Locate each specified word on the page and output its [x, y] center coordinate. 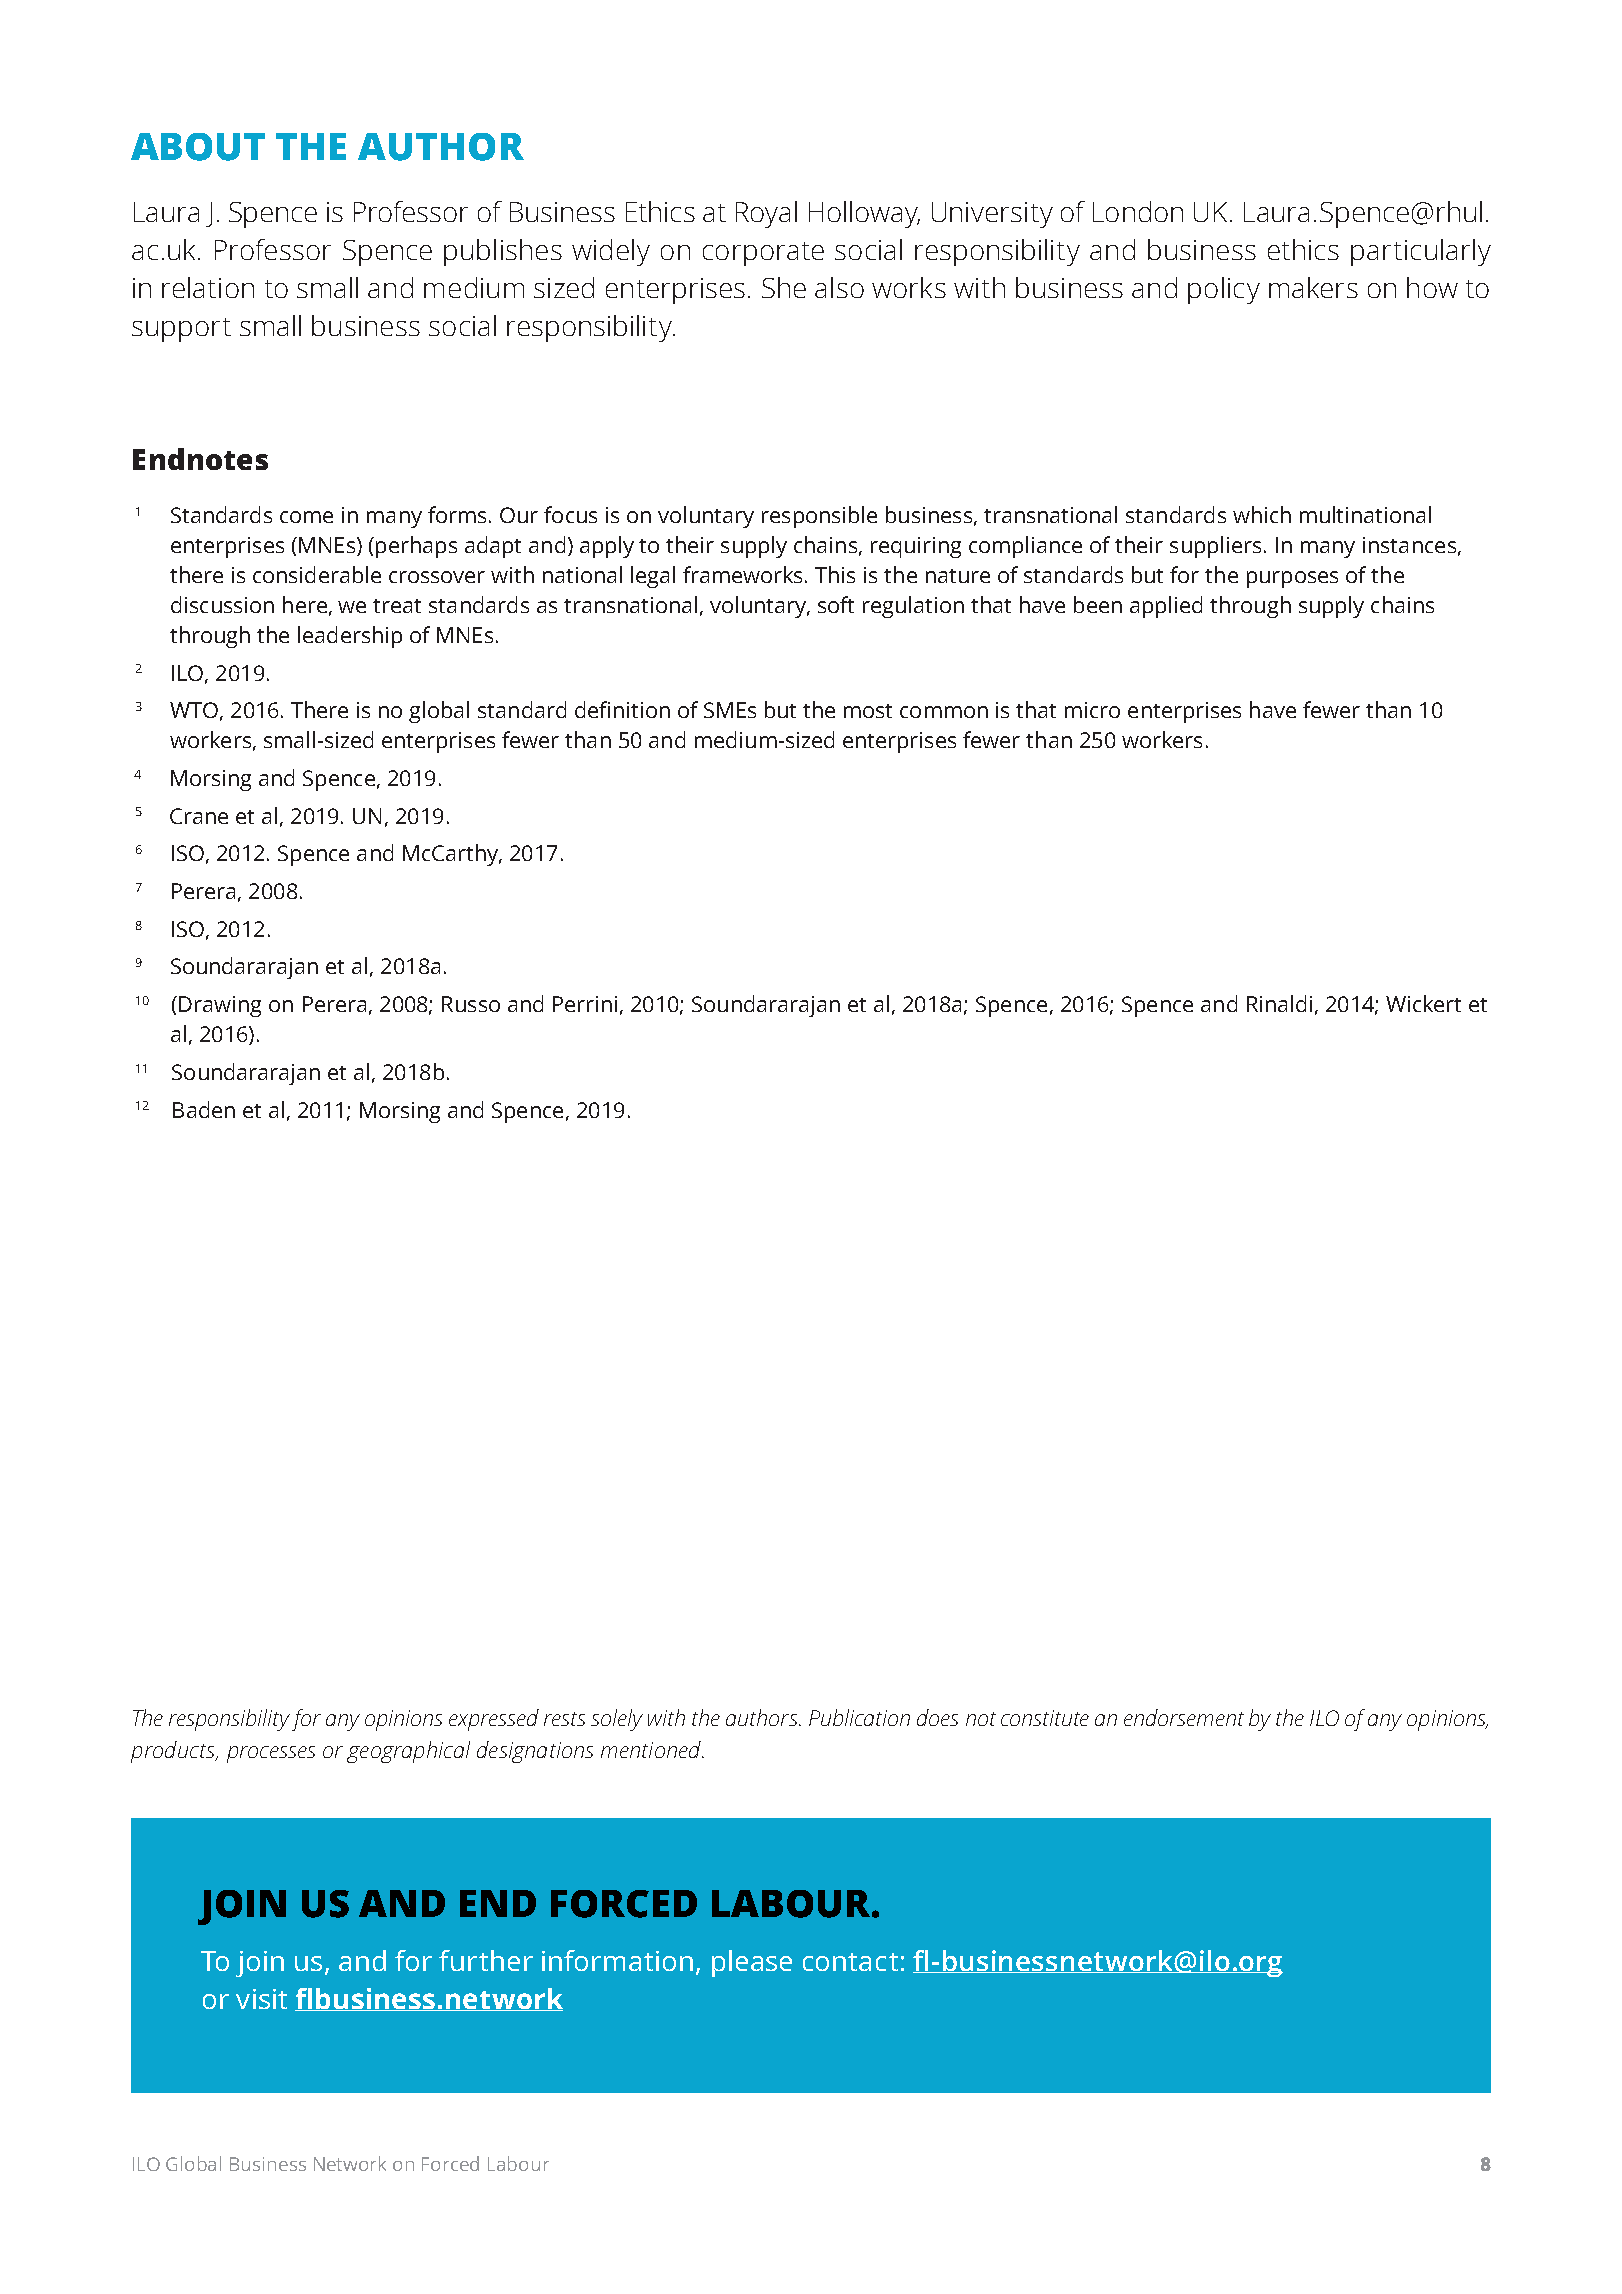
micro [1092, 710]
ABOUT [198, 147]
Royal [766, 214]
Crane [199, 816]
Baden [204, 1109]
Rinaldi [1279, 1003]
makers [1313, 287]
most [868, 711]
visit [261, 1999]
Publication [859, 1717]
